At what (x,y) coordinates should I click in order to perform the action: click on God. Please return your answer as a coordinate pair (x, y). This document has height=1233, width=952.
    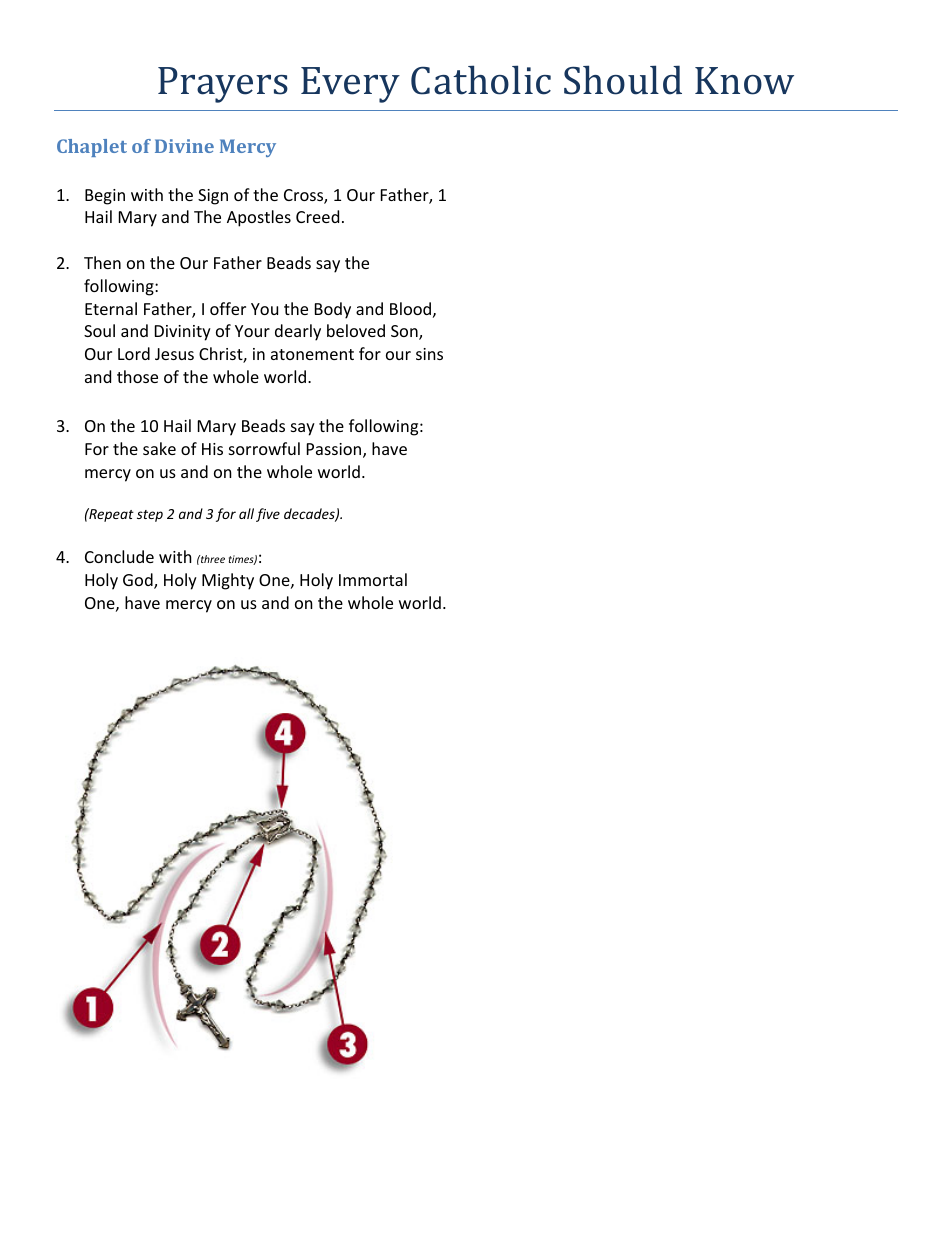
    Looking at the image, I should click on (139, 581).
